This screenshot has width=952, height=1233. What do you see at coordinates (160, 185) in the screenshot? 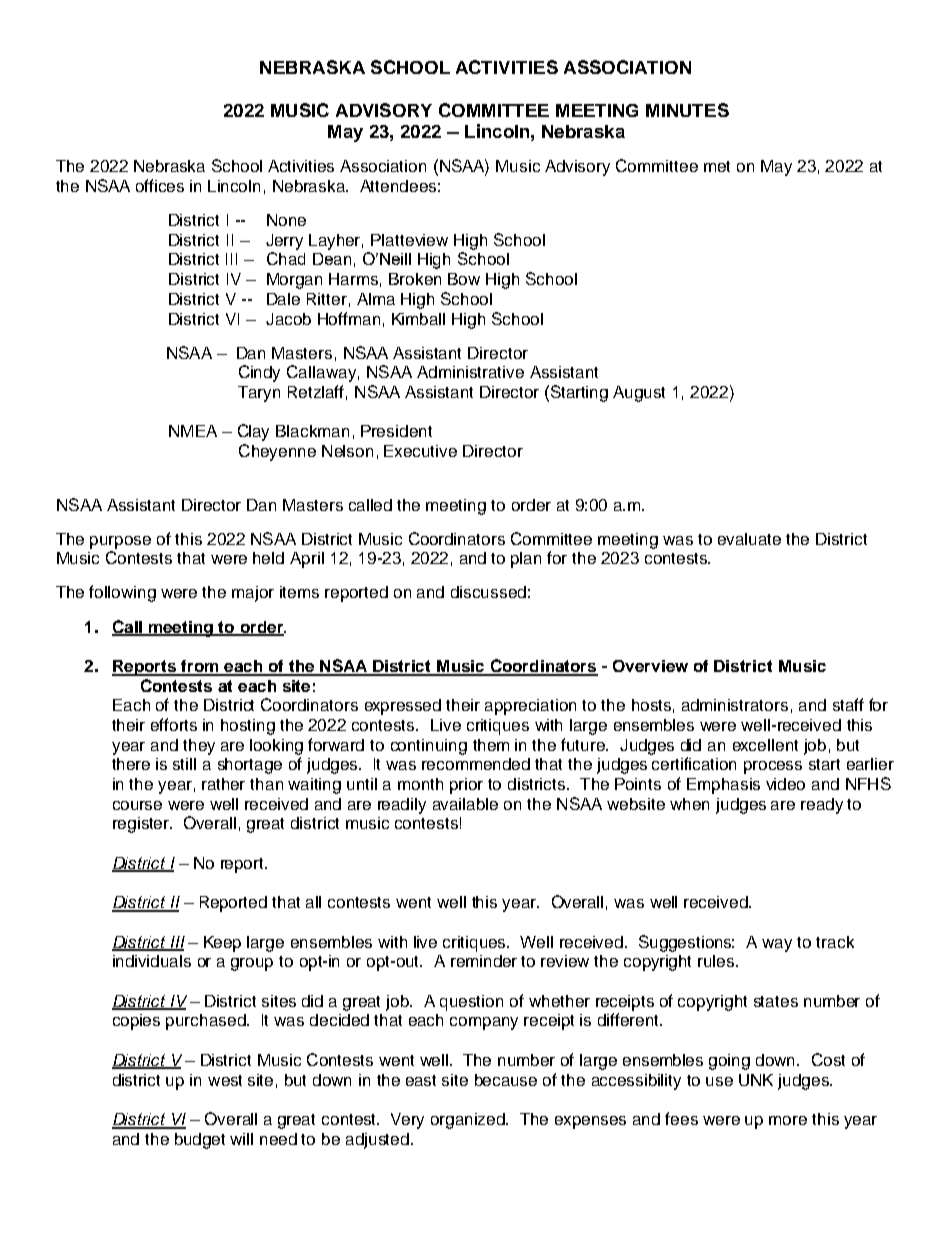
I see `offices` at bounding box center [160, 185].
